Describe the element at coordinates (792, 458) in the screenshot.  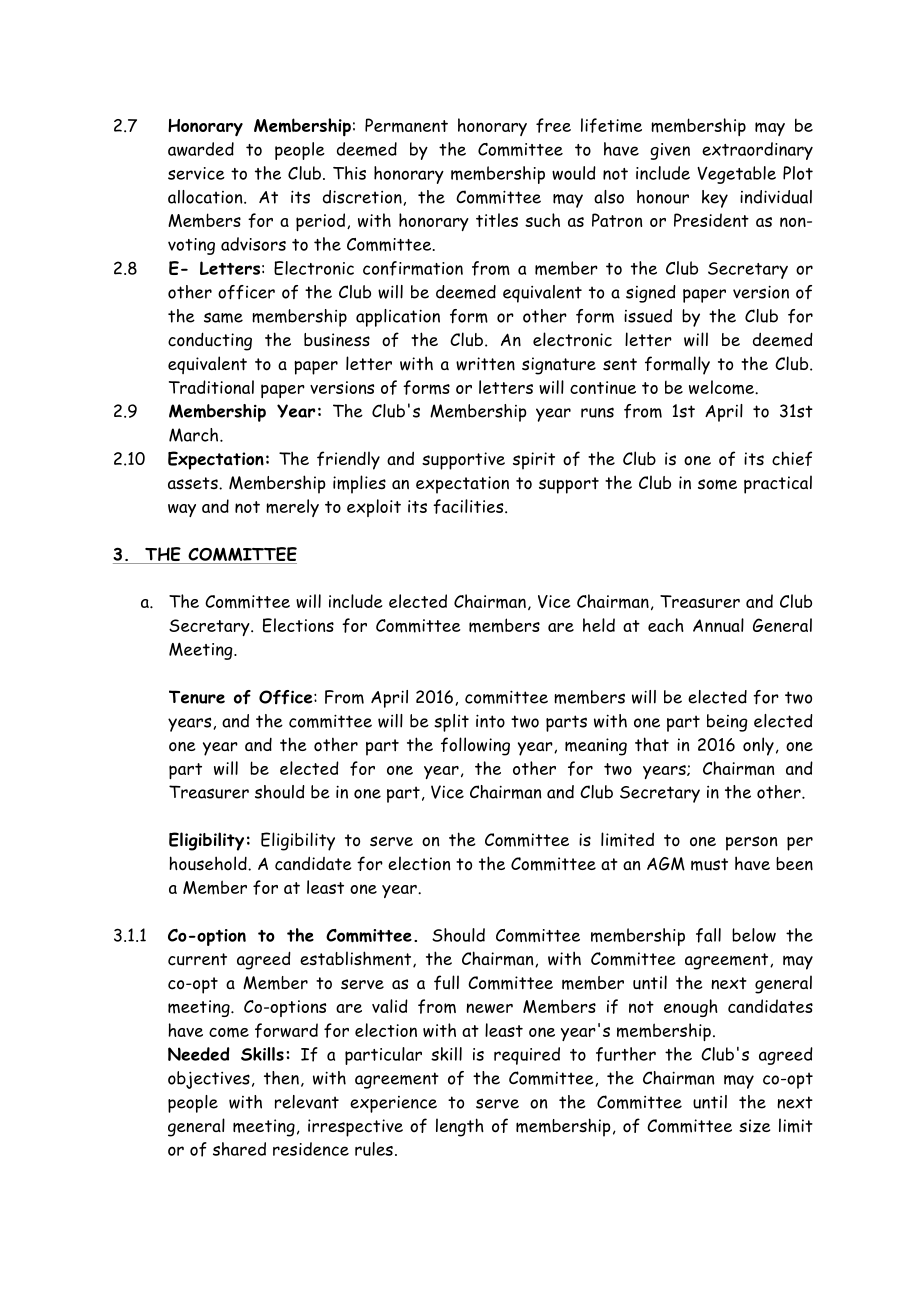
I see `chief` at that location.
